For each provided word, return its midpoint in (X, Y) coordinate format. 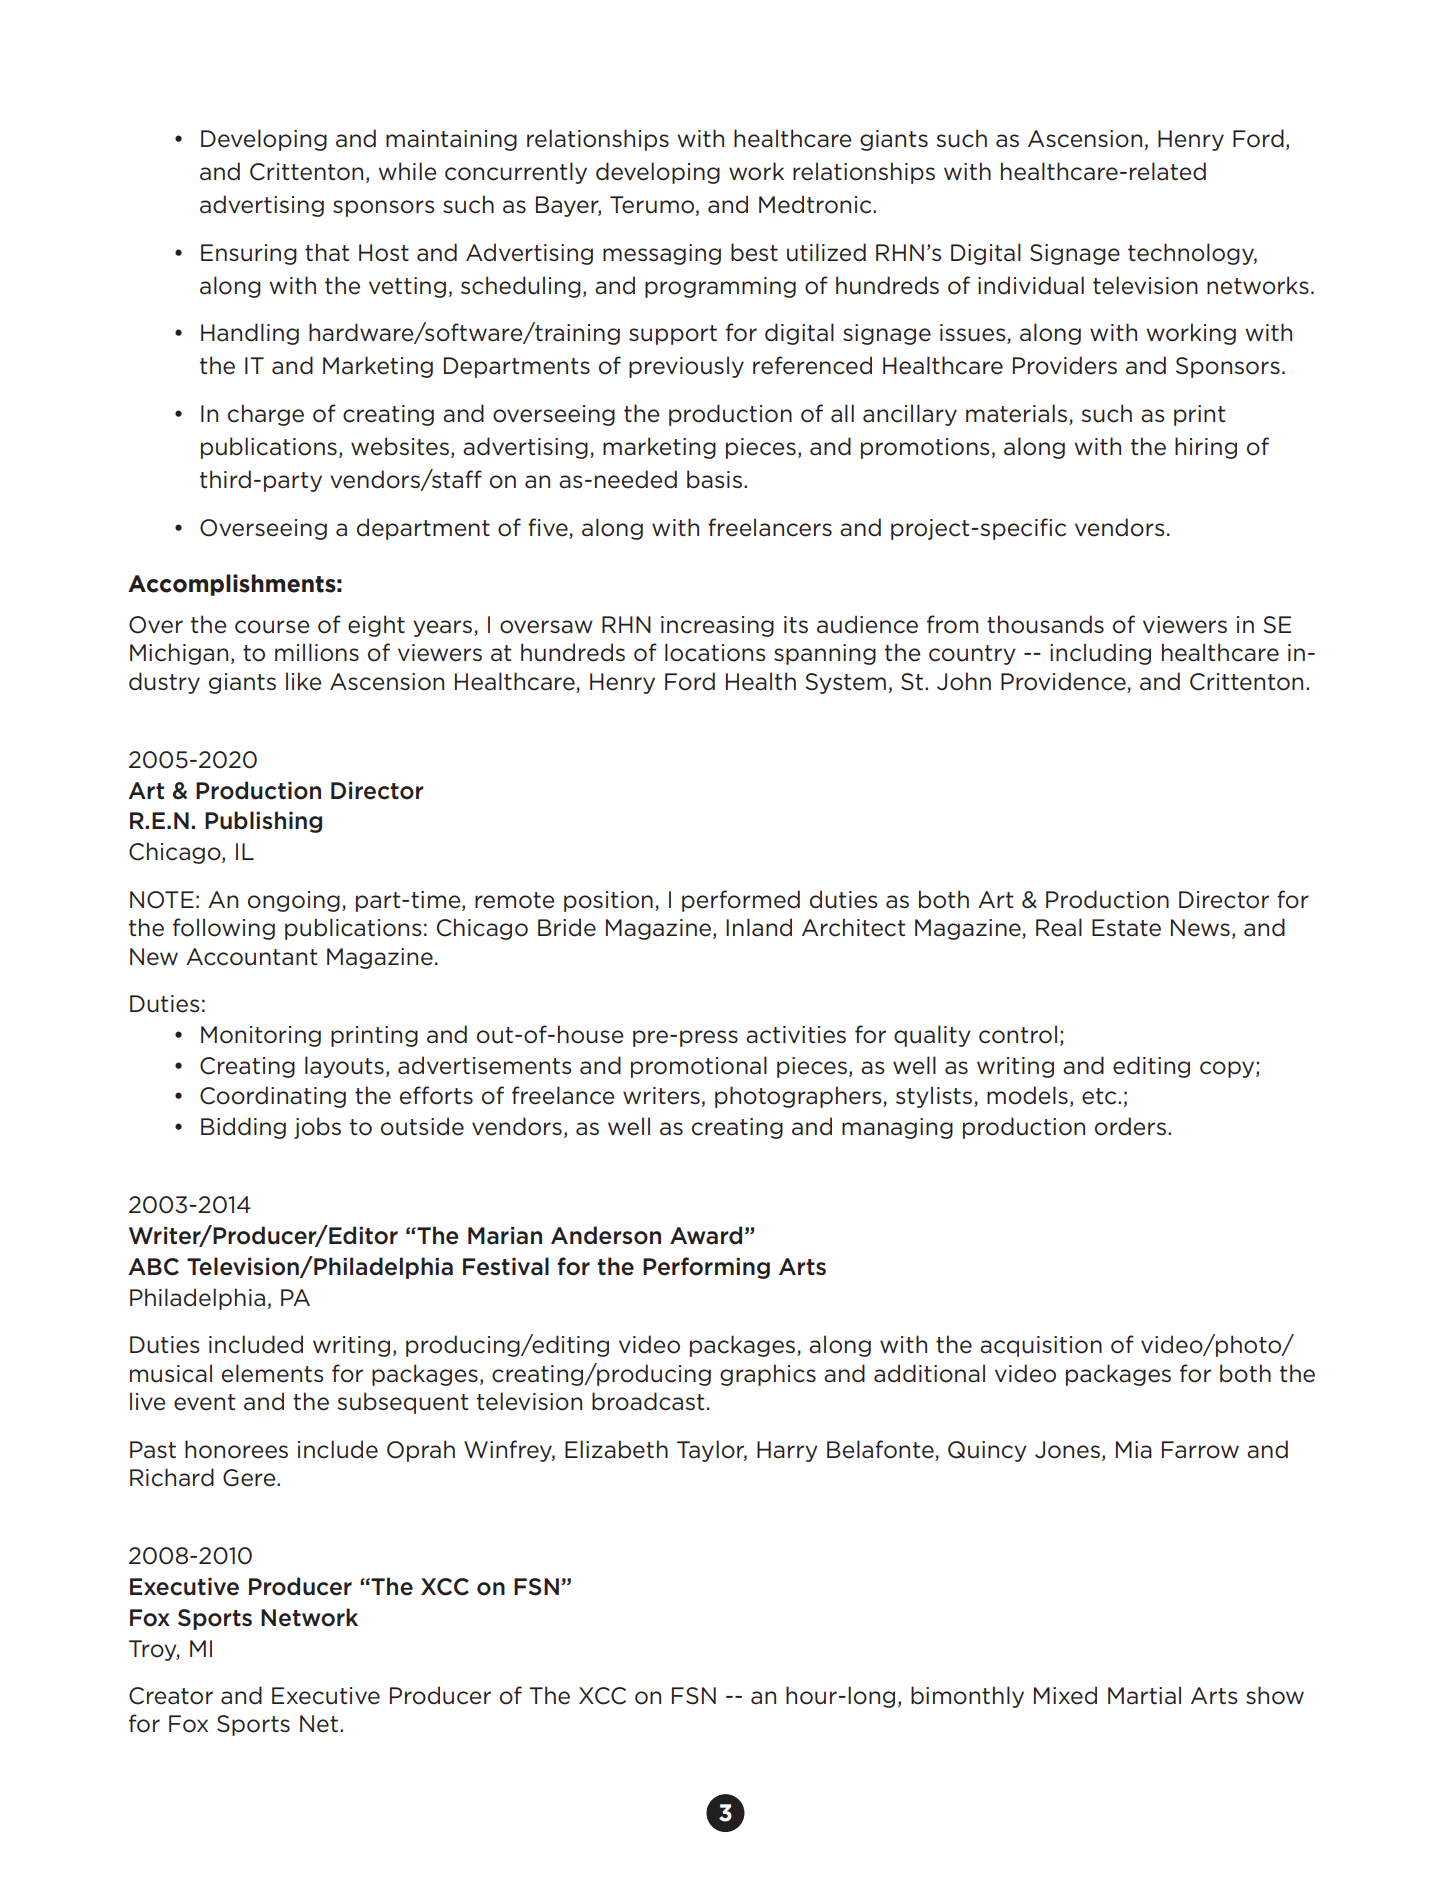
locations (715, 652)
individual (1031, 285)
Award (706, 1235)
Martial (1144, 1695)
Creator (171, 1696)
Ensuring (249, 254)
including (1100, 654)
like (304, 681)
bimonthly (967, 1697)
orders (1130, 1126)
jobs (317, 1128)
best (754, 252)
